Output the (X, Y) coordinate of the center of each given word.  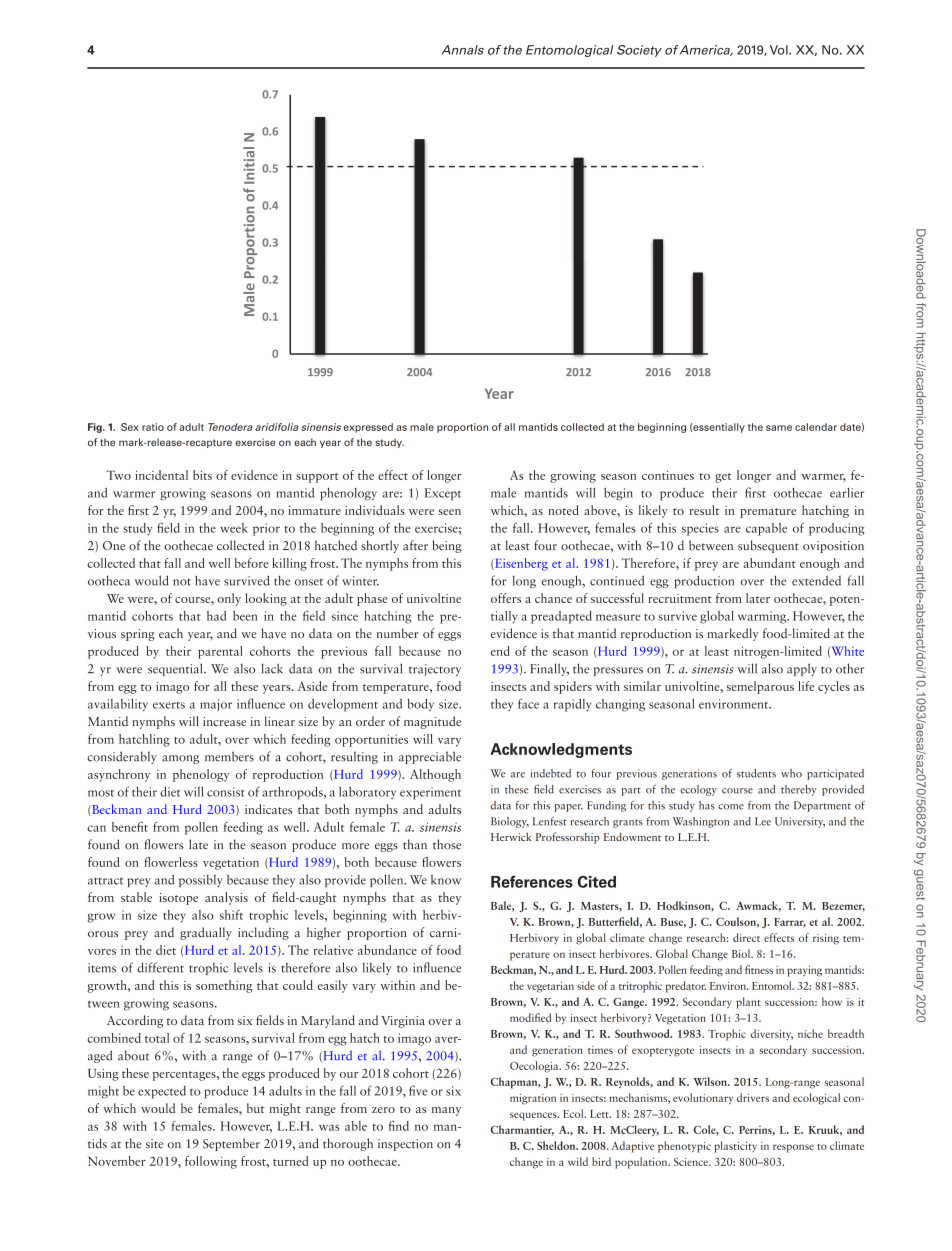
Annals (463, 50)
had (216, 616)
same (779, 428)
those (447, 844)
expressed (368, 428)
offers (506, 598)
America (705, 50)
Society (639, 51)
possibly (201, 881)
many (446, 1111)
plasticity (735, 1147)
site (154, 1144)
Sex (130, 427)
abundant (769, 563)
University (800, 822)
